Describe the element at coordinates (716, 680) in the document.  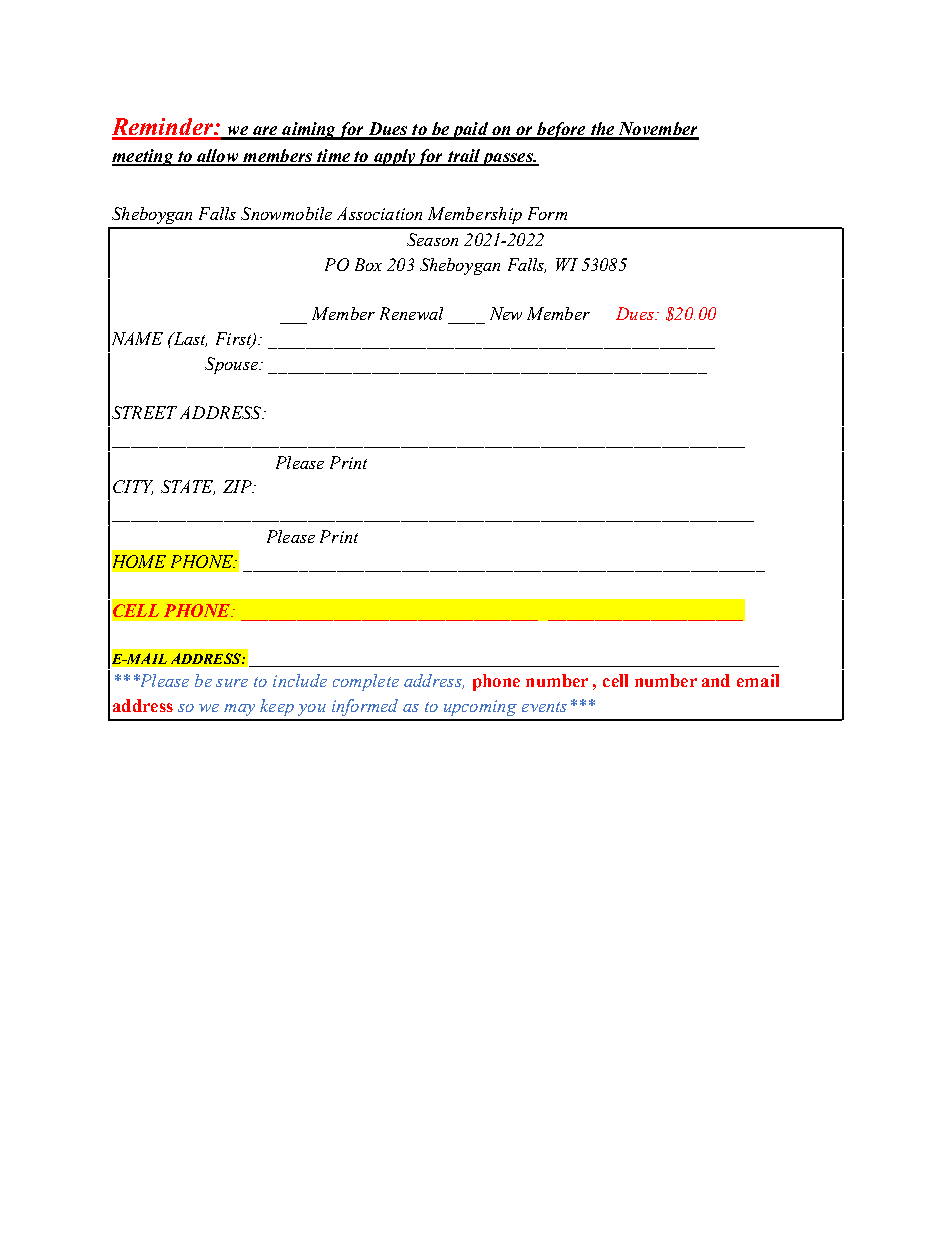
I see `and` at that location.
